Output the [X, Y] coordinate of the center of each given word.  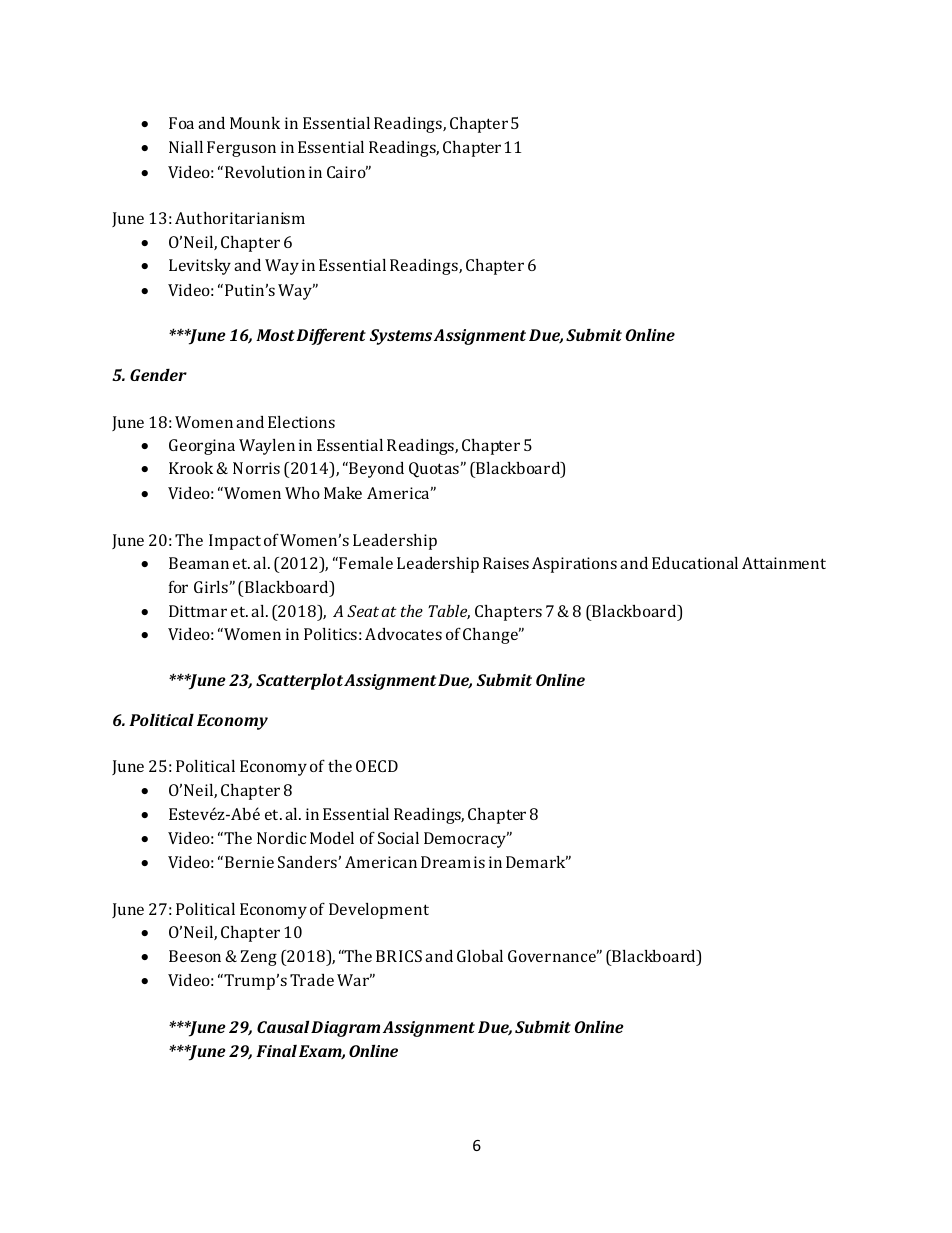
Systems [401, 337]
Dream [446, 862]
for [178, 586]
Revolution [265, 172]
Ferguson [241, 149]
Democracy [466, 840]
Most [275, 335]
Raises [506, 563]
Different [331, 336]
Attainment [784, 563]
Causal [283, 1026]
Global [480, 956]
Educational [695, 563]
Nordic [281, 838]
